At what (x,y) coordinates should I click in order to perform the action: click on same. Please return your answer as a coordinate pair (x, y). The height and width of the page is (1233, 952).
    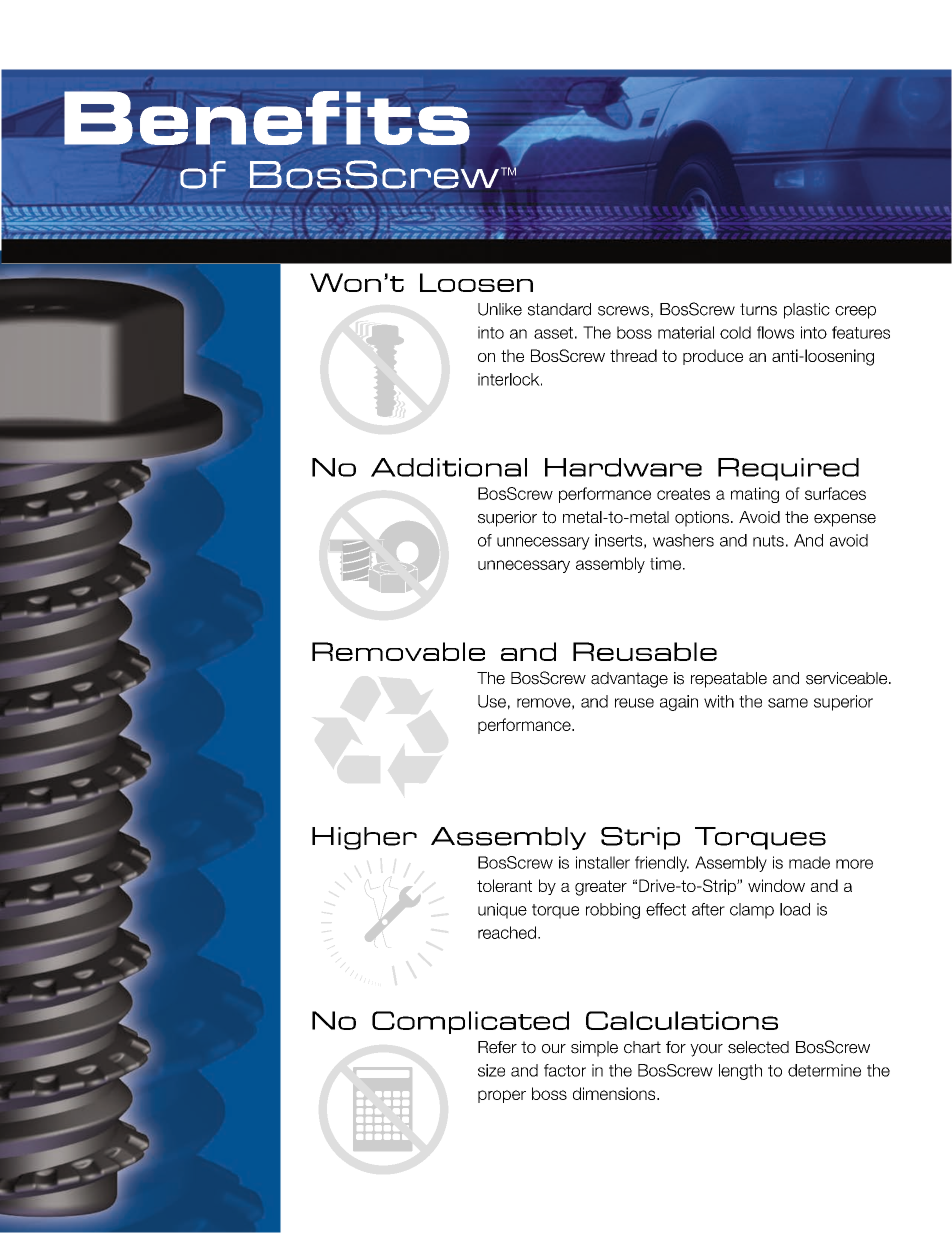
    Looking at the image, I should click on (788, 703).
